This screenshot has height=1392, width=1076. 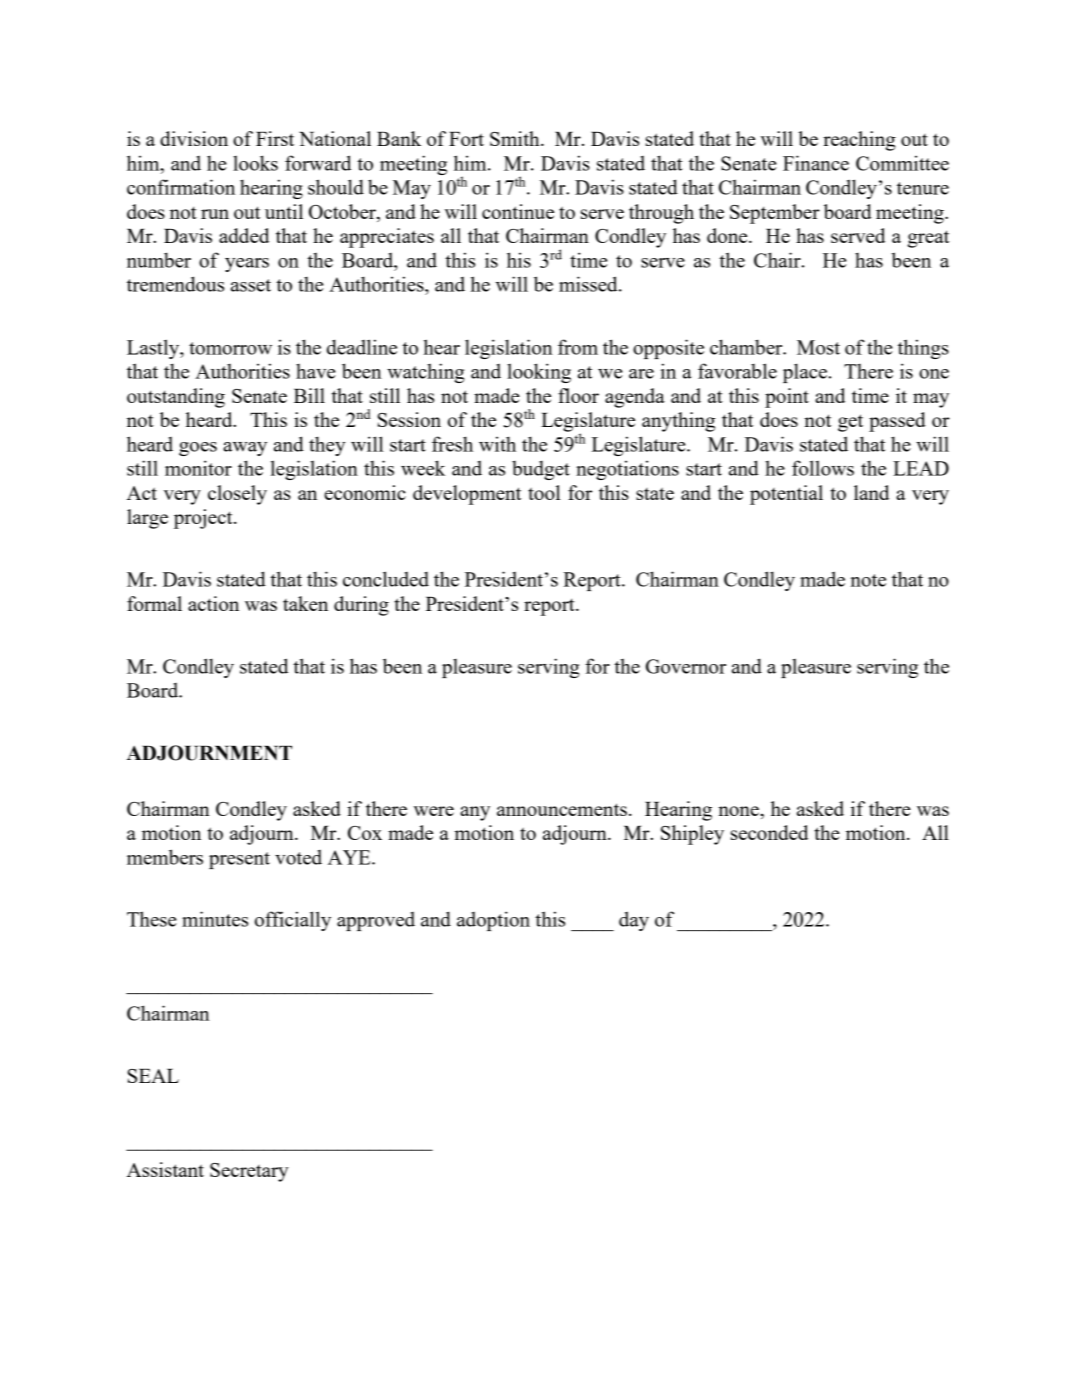 What do you see at coordinates (769, 832) in the screenshot?
I see `seconded` at bounding box center [769, 832].
